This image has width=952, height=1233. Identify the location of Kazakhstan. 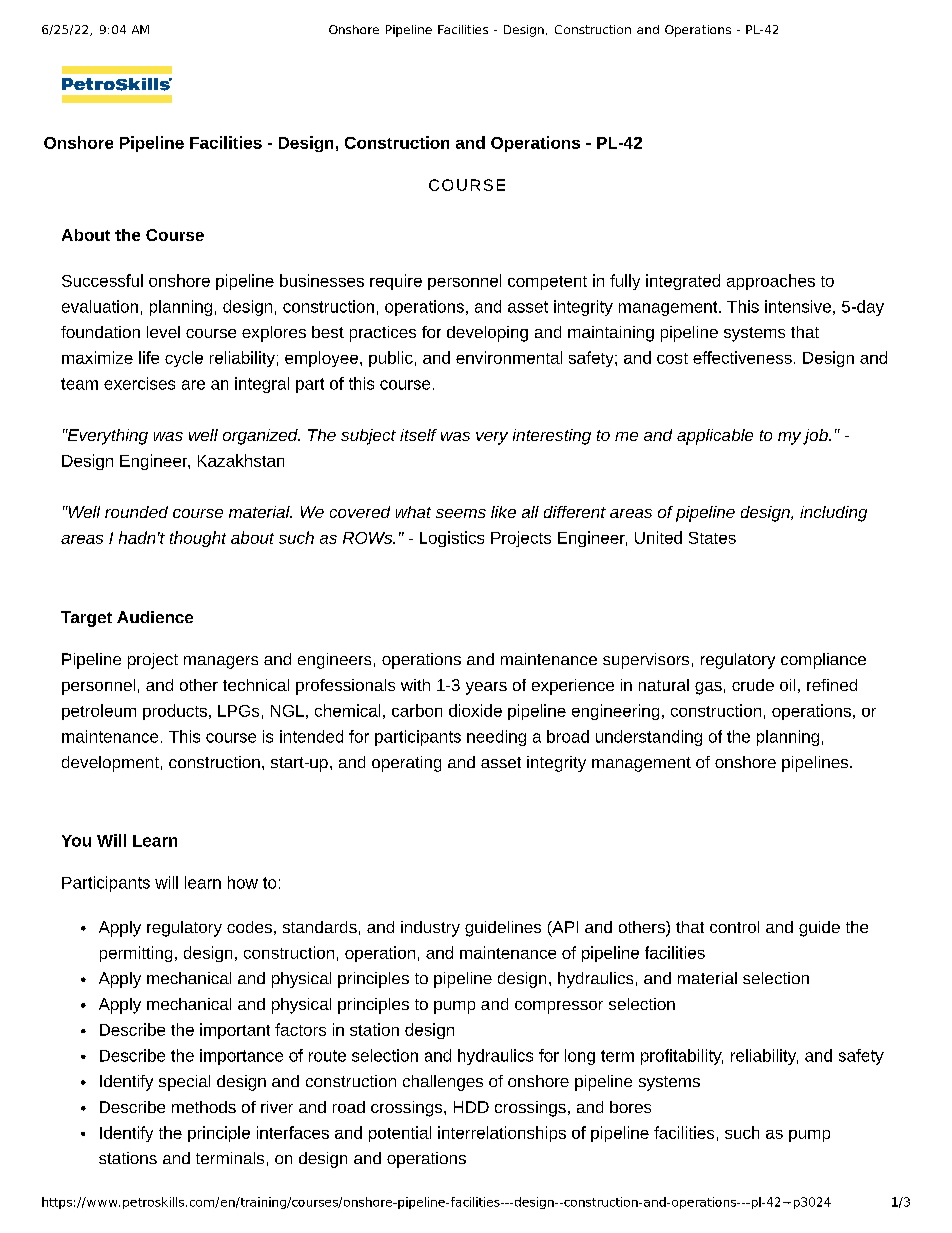
(241, 460).
